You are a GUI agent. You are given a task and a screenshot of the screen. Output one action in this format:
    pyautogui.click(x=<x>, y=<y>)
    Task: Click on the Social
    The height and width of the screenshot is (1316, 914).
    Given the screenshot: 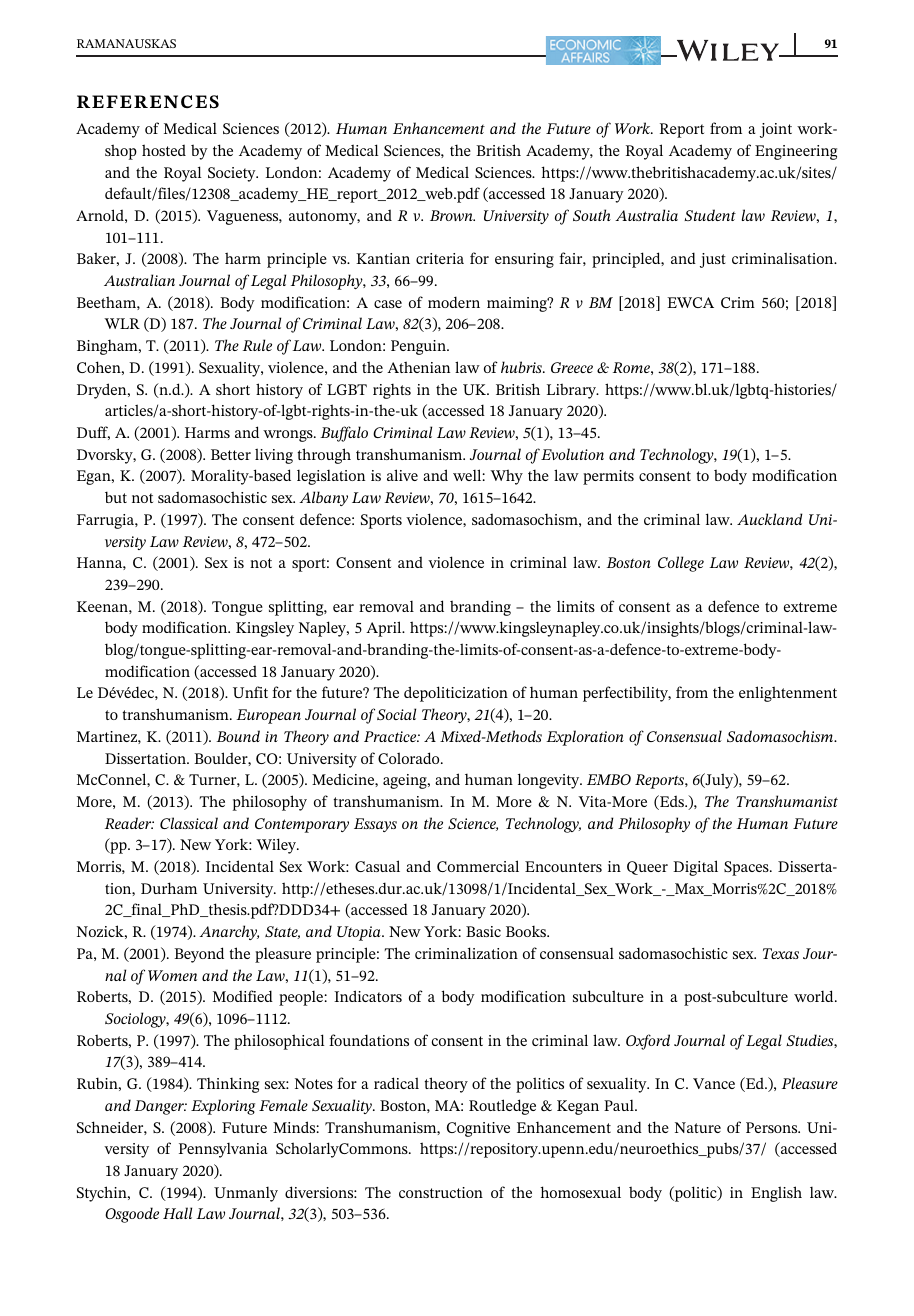 What is the action you would take?
    pyautogui.click(x=396, y=714)
